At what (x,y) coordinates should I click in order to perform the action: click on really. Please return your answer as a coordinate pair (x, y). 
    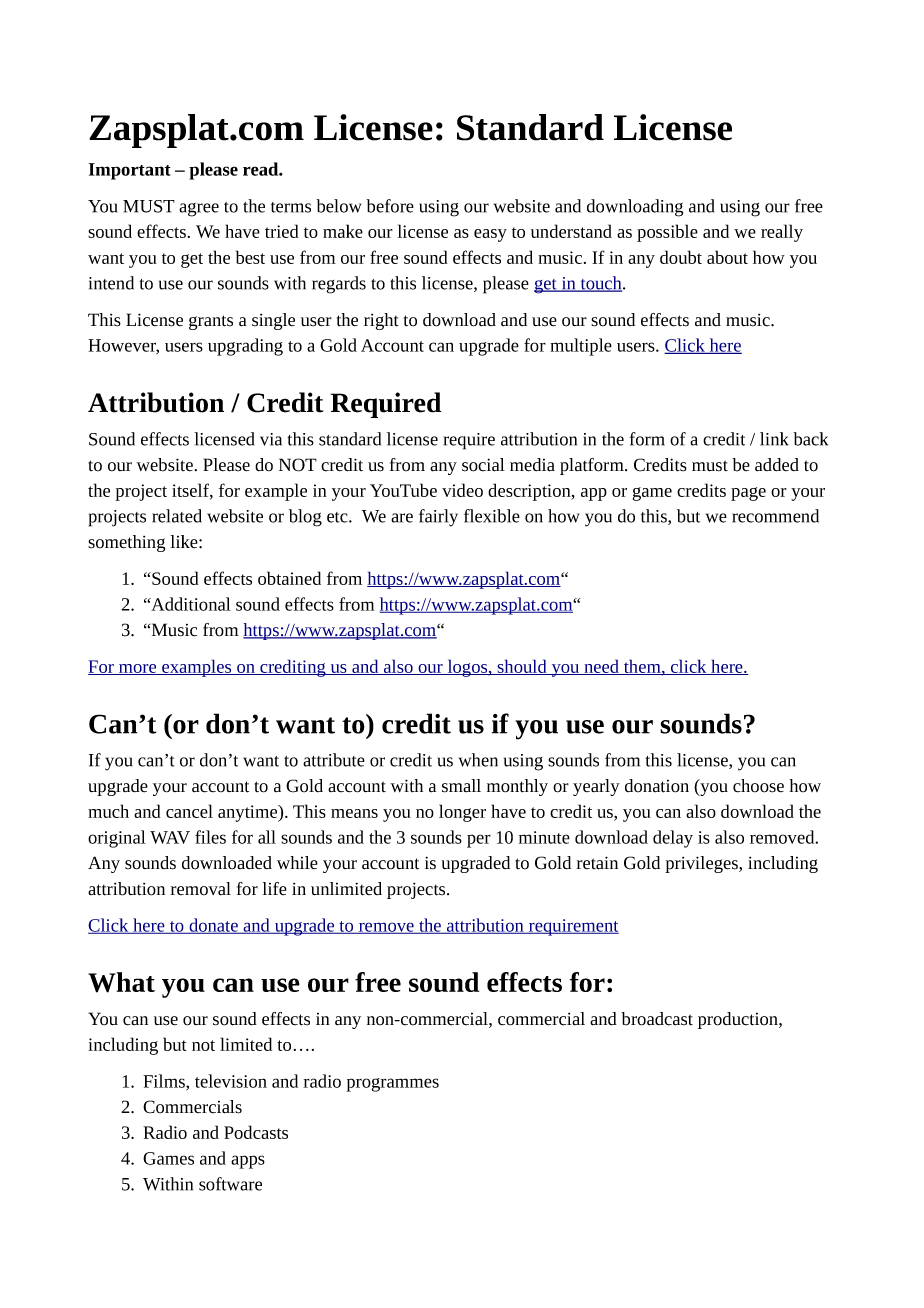
    Looking at the image, I should click on (782, 233).
